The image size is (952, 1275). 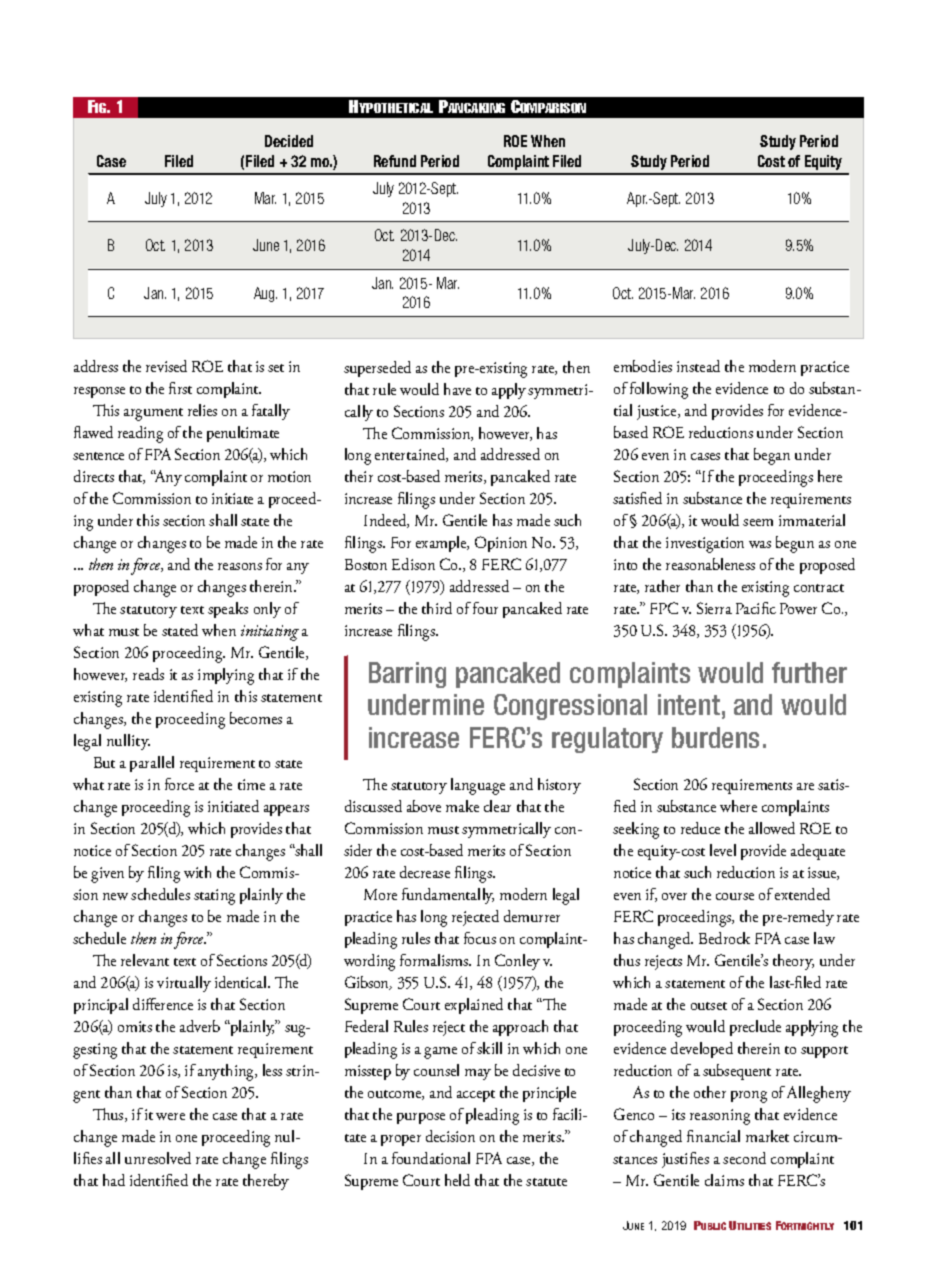 What do you see at coordinates (457, 389) in the screenshot?
I see `have` at bounding box center [457, 389].
